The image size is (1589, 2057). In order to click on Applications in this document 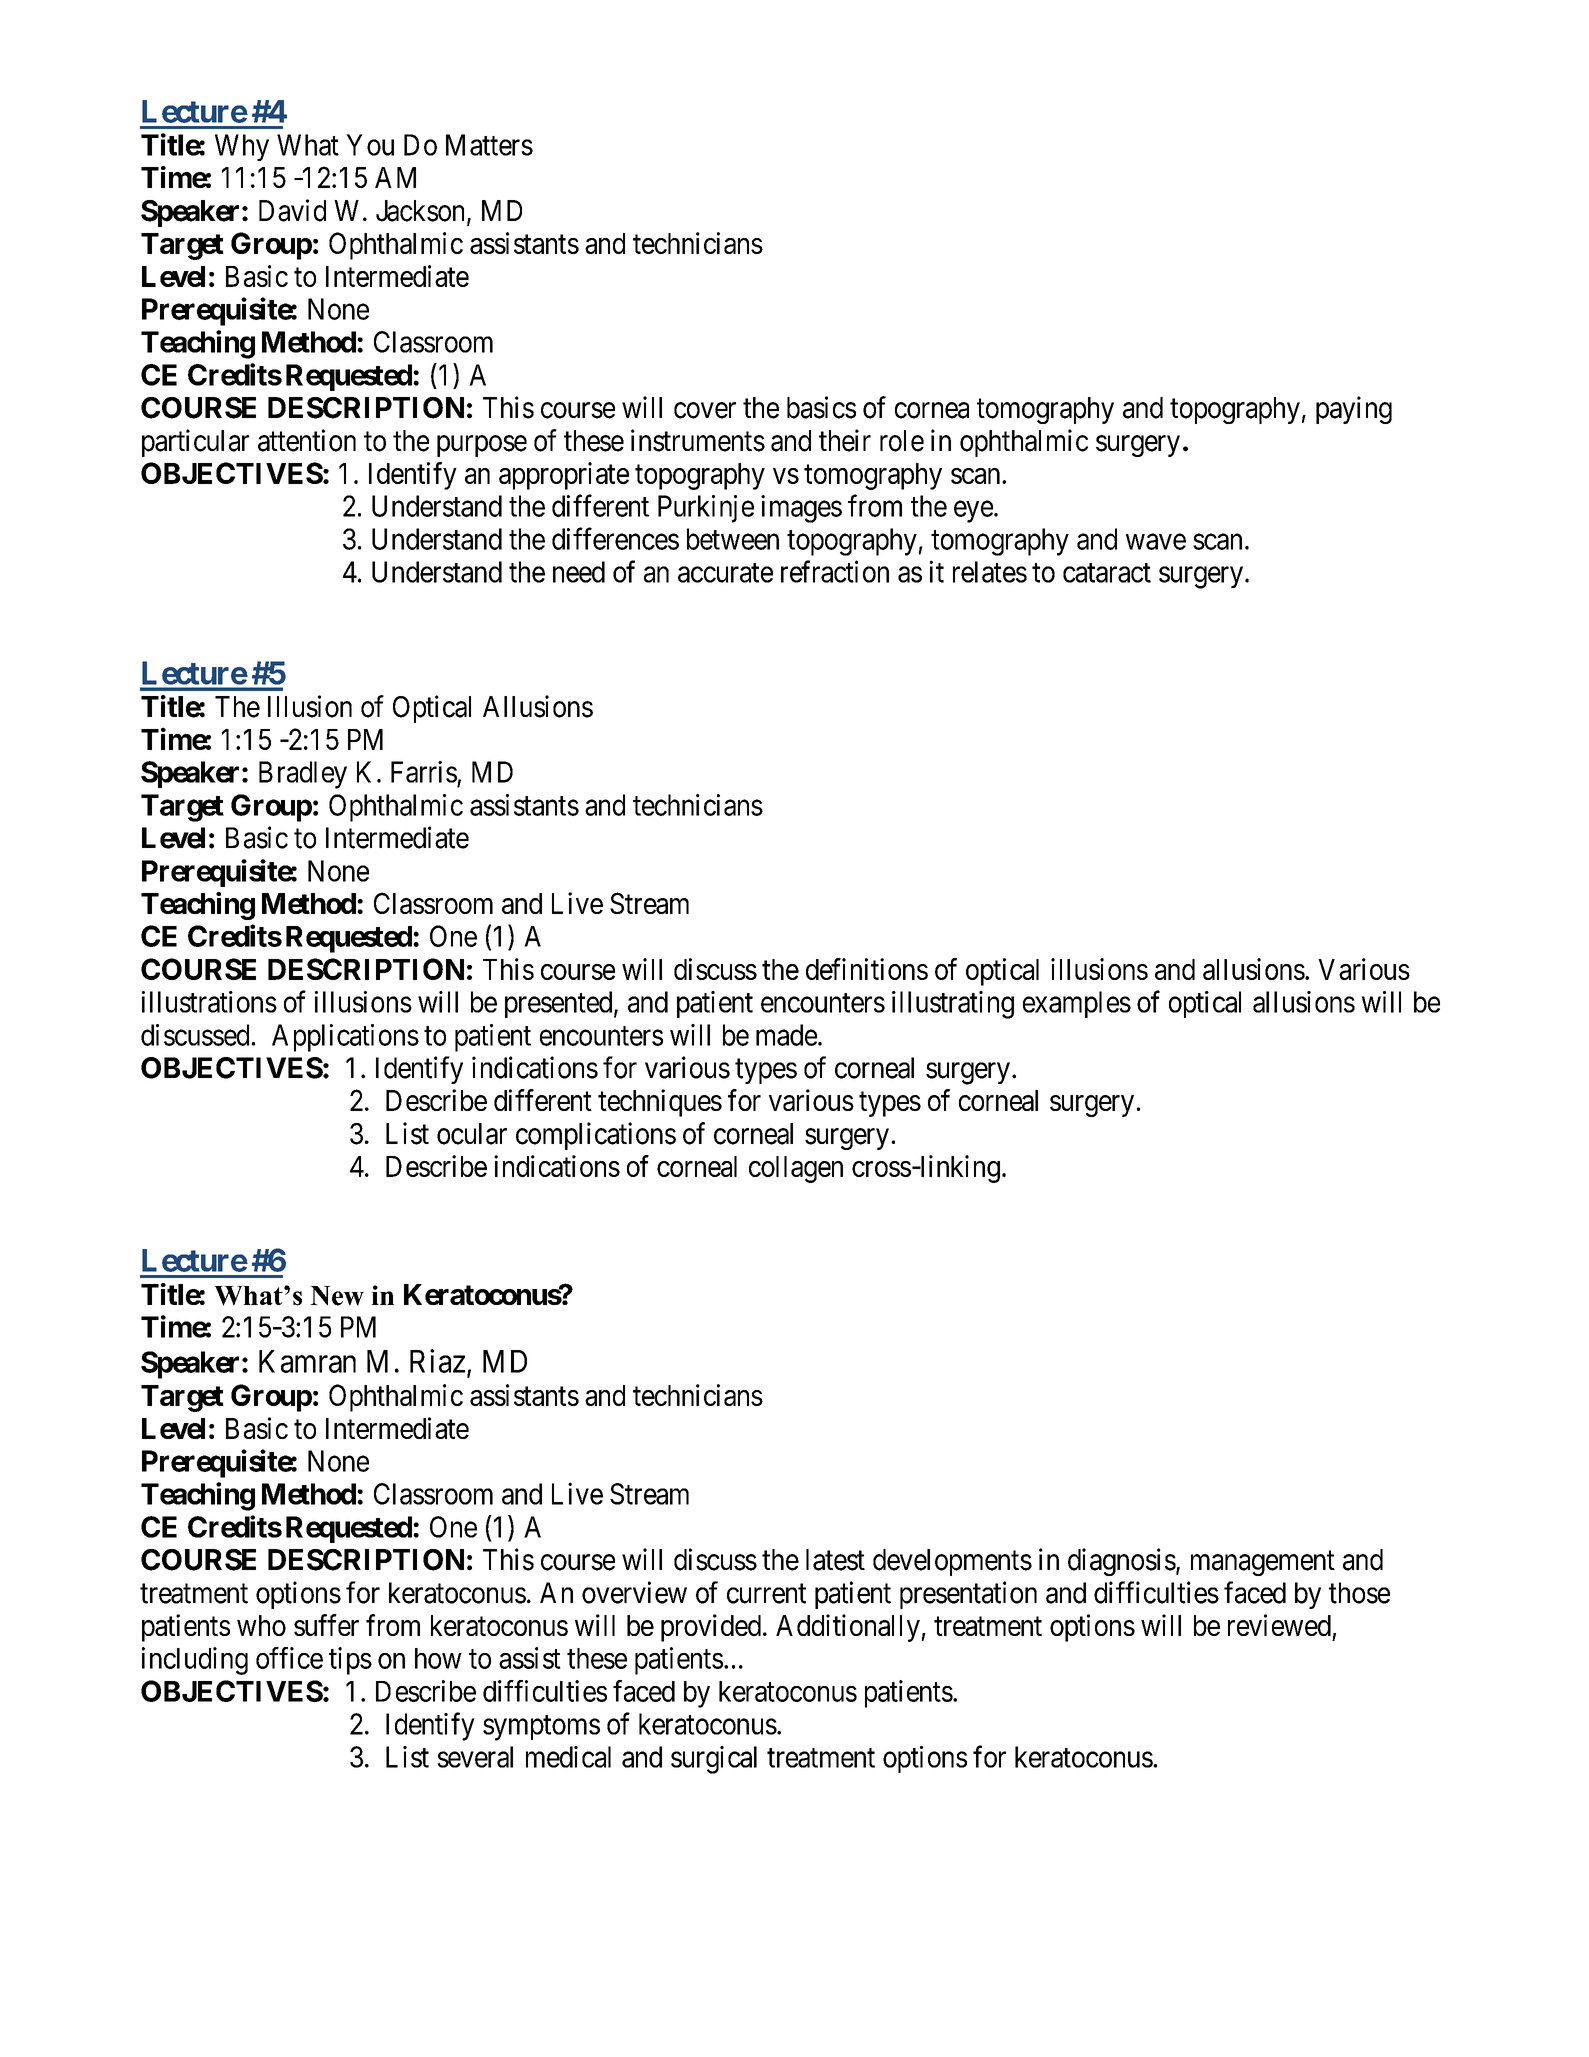, I will do `click(345, 1038)`.
